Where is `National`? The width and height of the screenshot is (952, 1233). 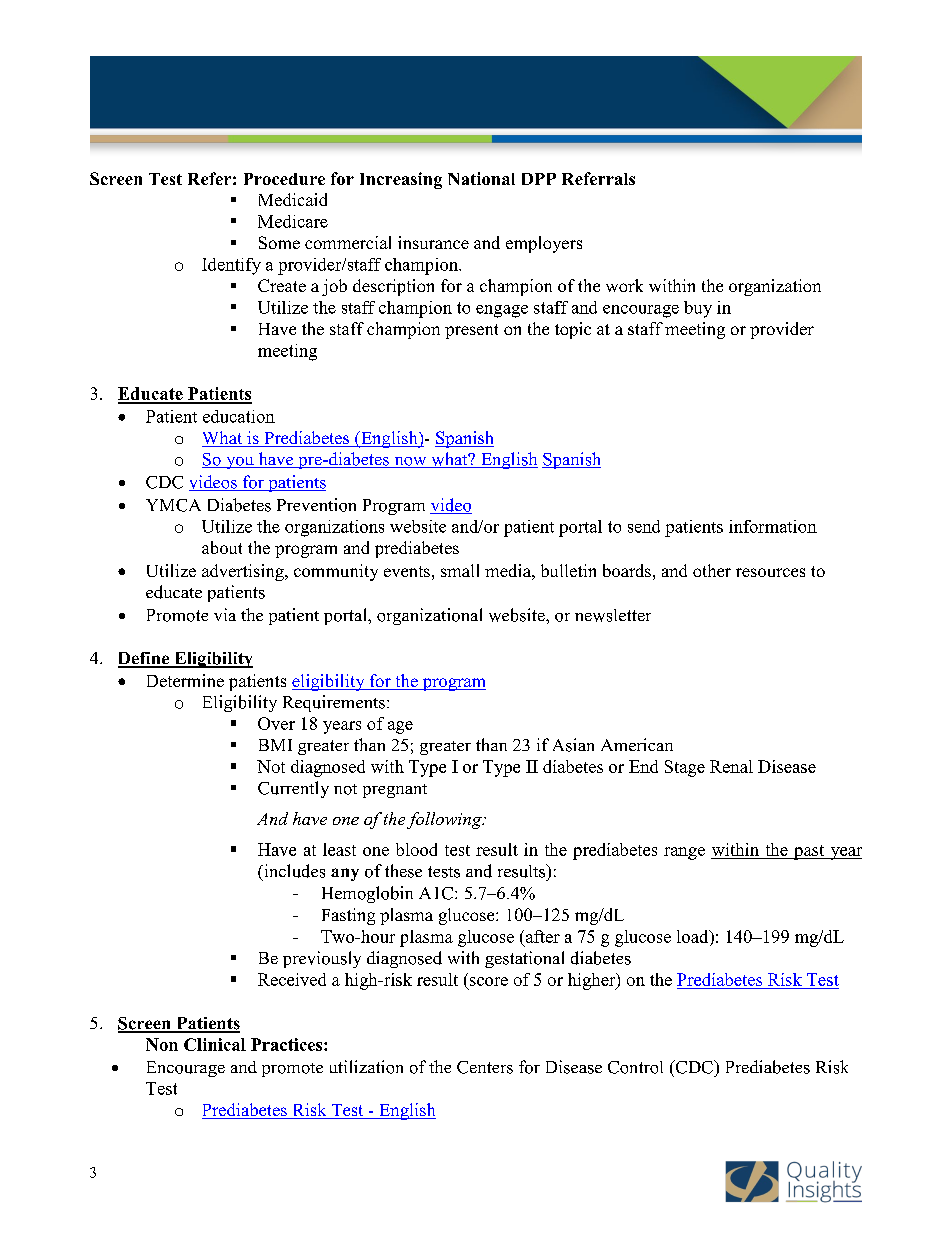
National is located at coordinates (481, 178).
